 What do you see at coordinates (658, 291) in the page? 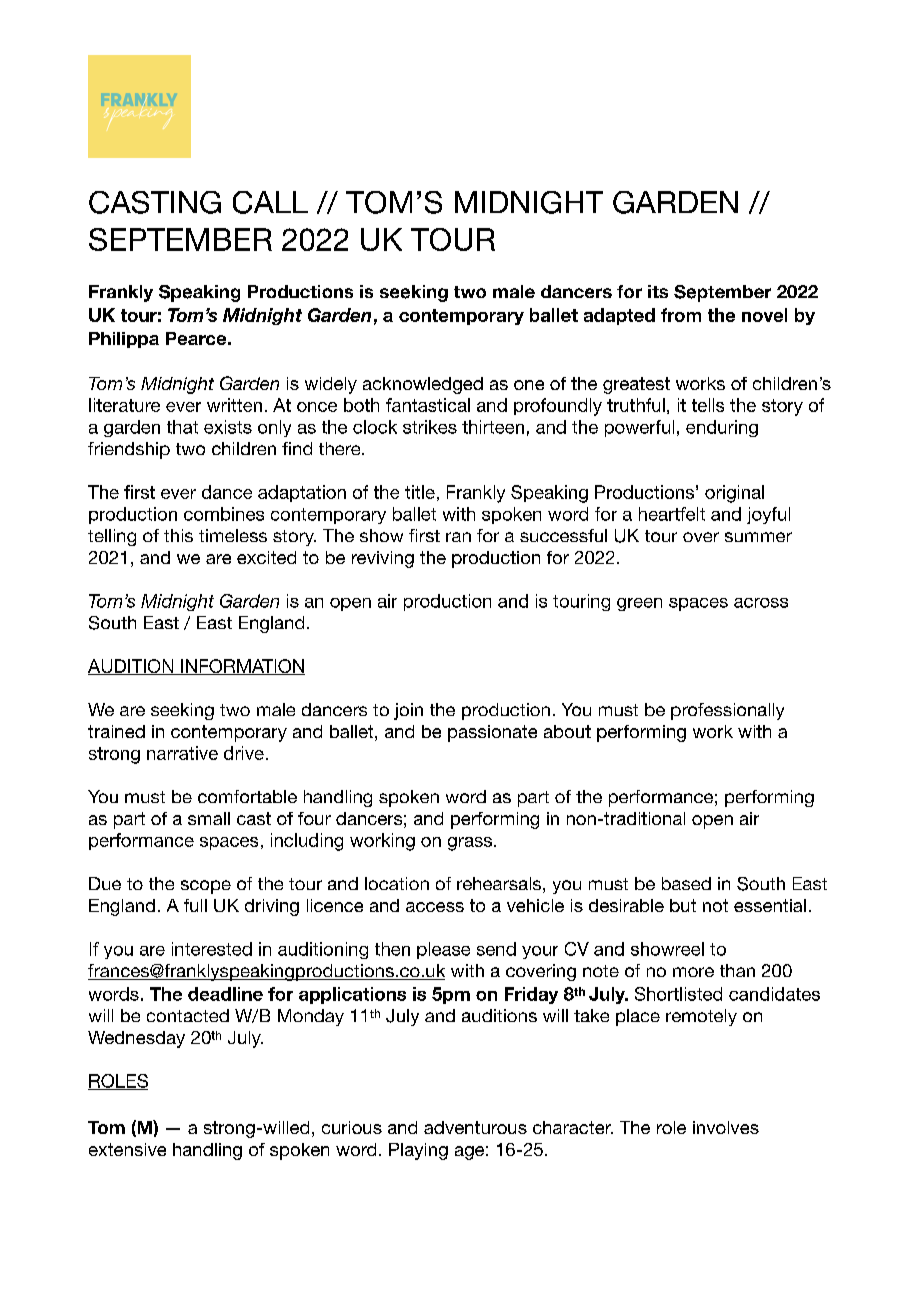
I see `its` at bounding box center [658, 291].
